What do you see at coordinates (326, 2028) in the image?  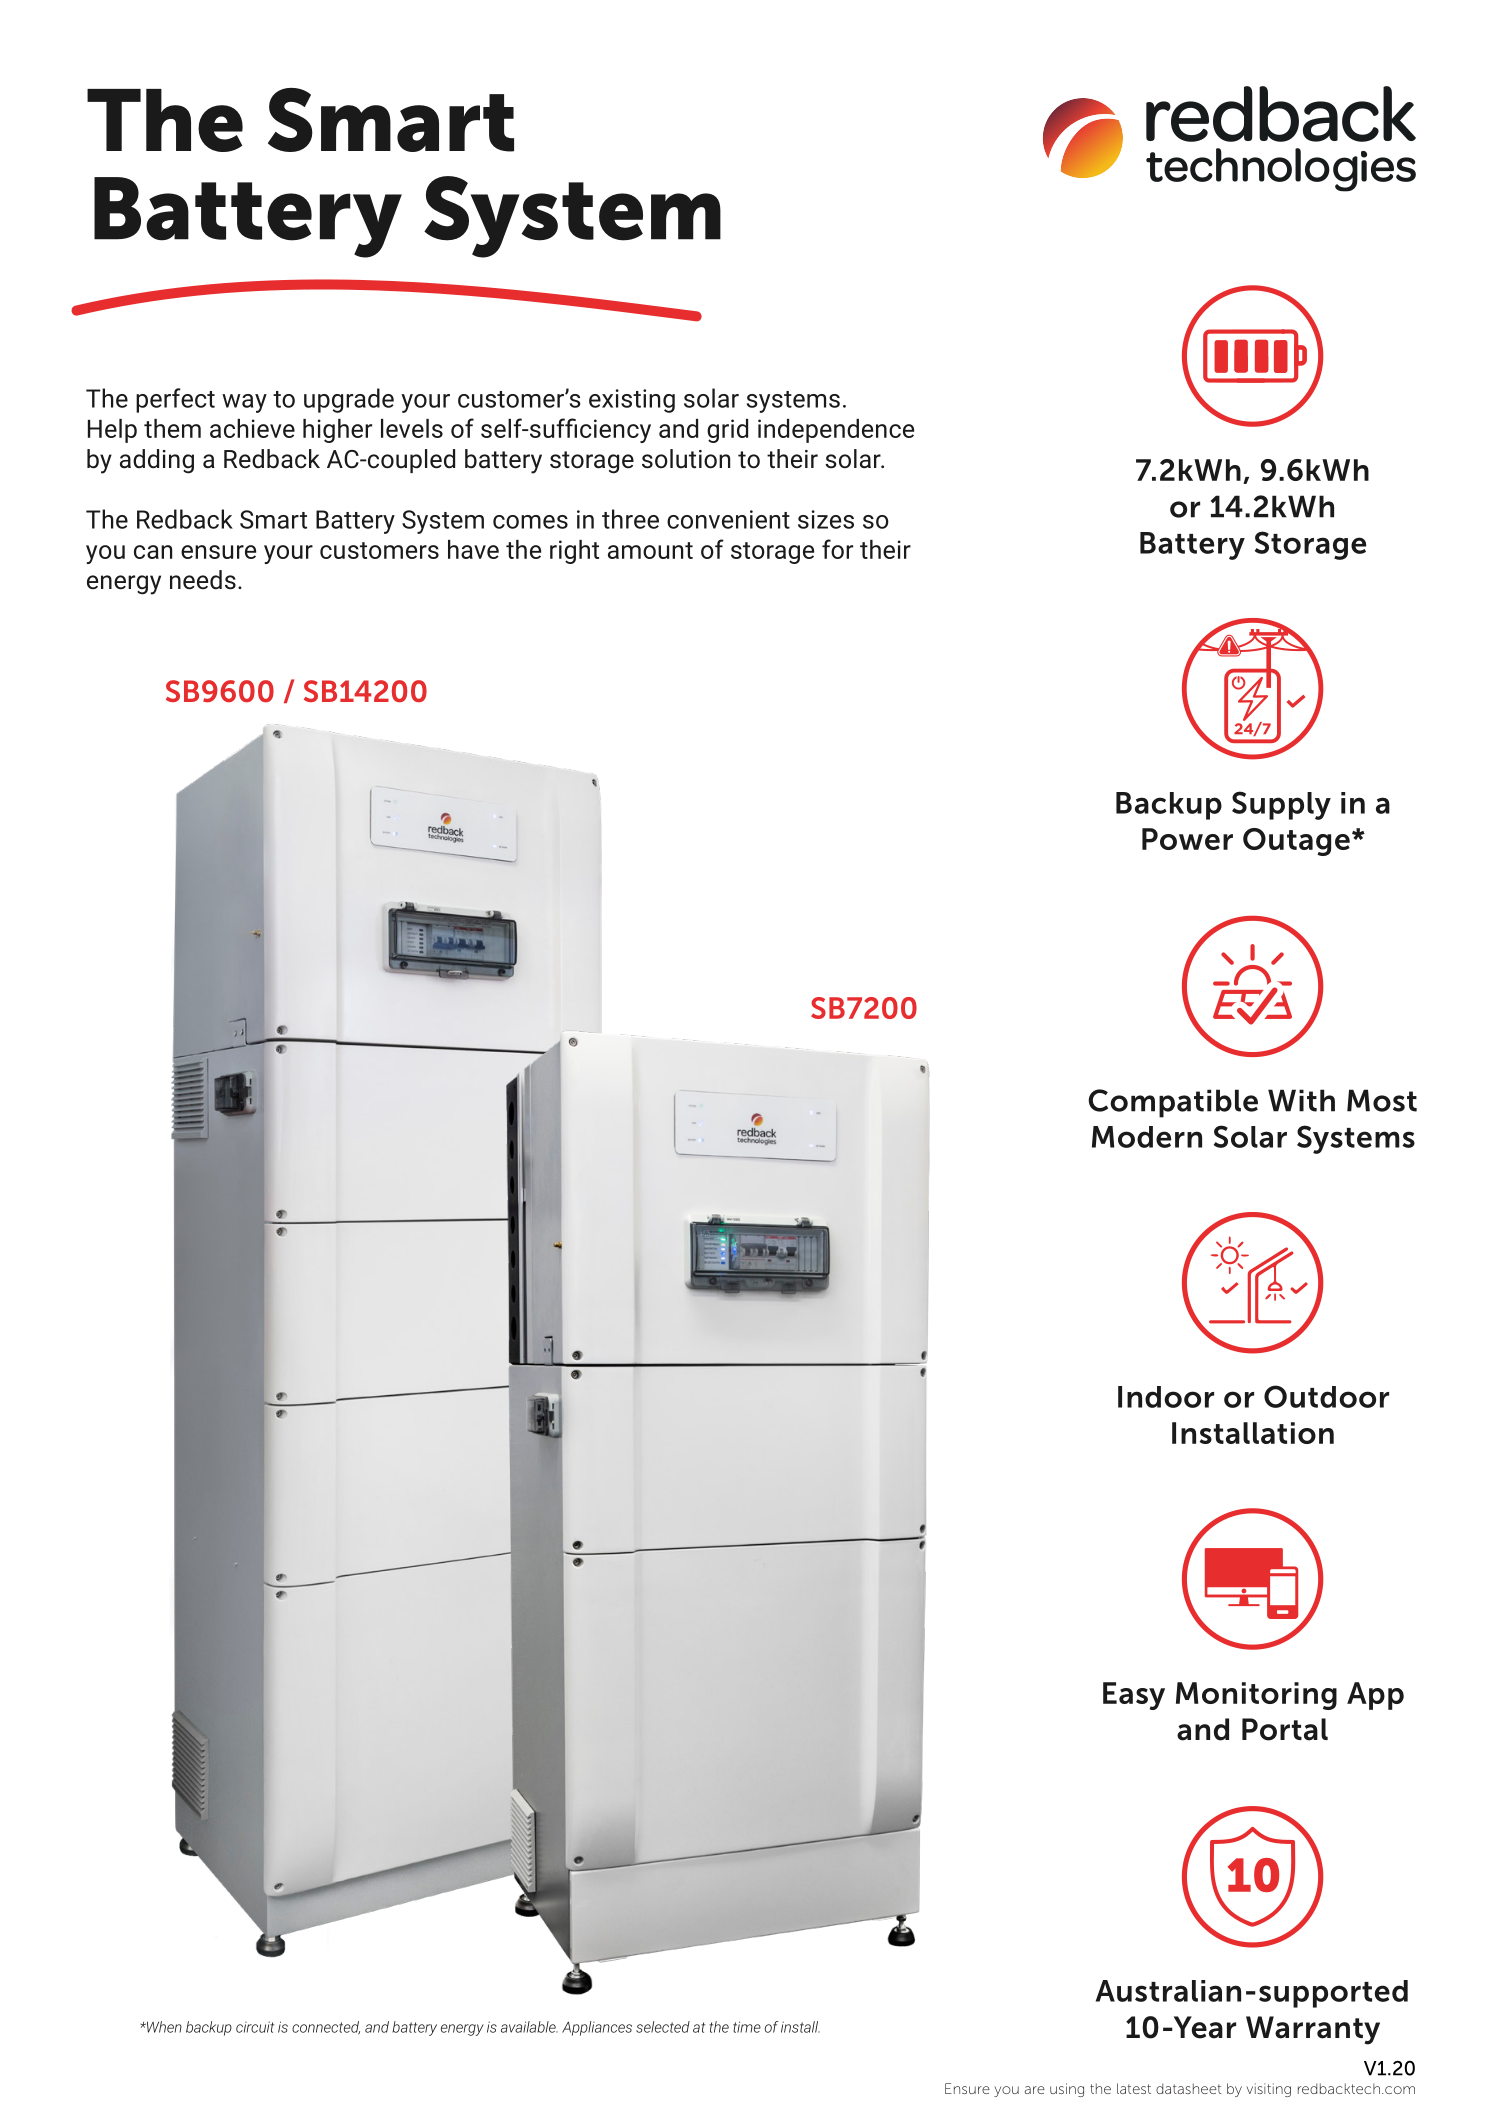 I see `connected` at bounding box center [326, 2028].
